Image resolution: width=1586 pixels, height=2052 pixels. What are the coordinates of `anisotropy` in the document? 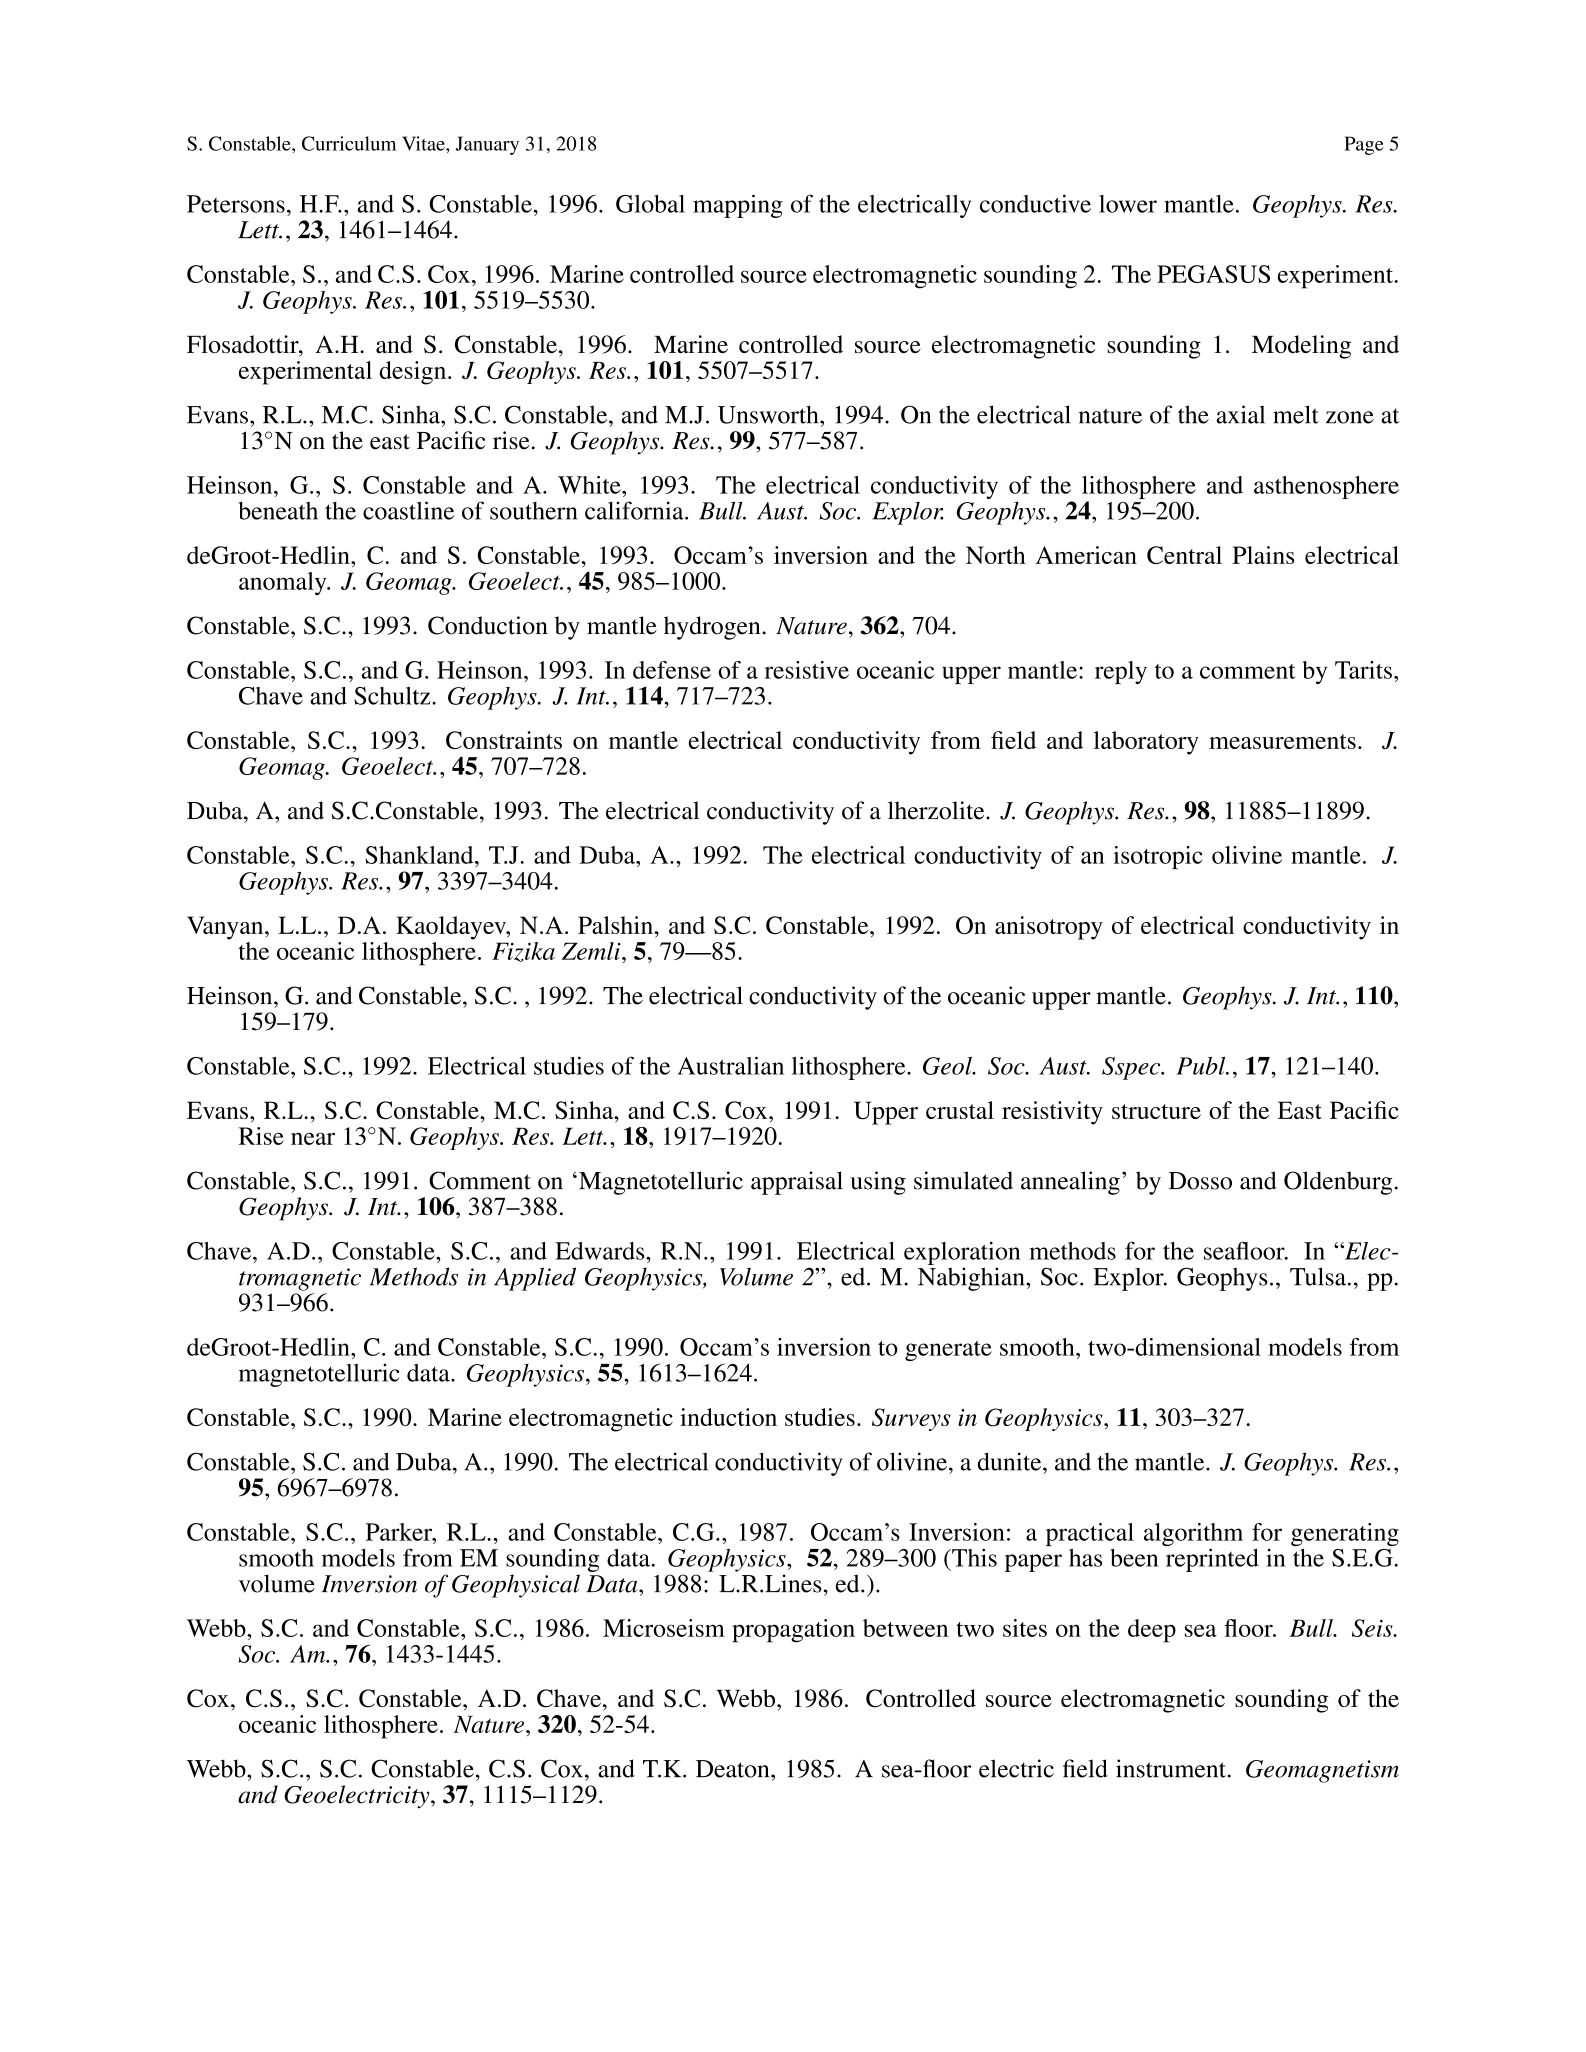 It's located at (1049, 928).
